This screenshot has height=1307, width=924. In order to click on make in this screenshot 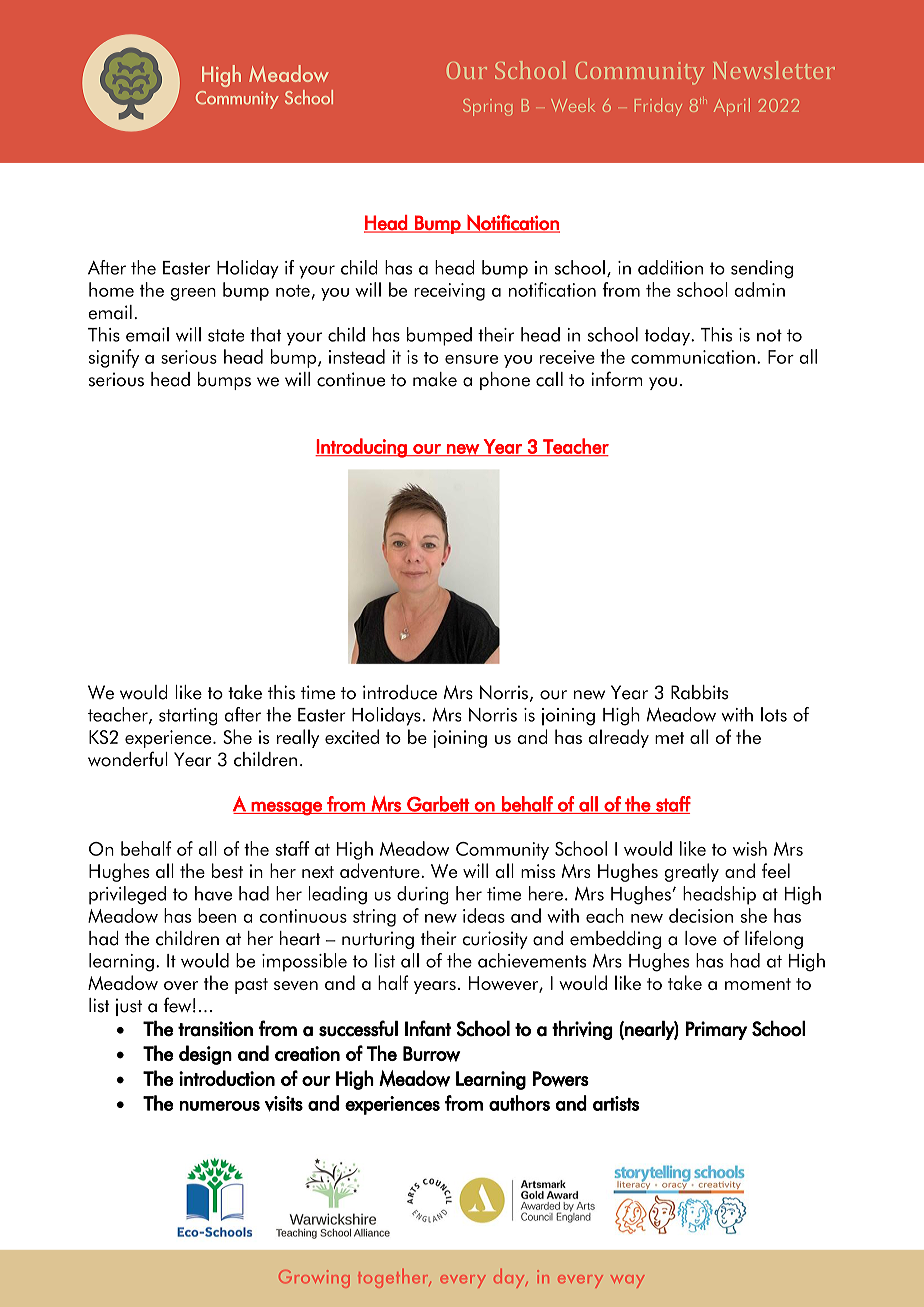, I will do `click(435, 379)`.
